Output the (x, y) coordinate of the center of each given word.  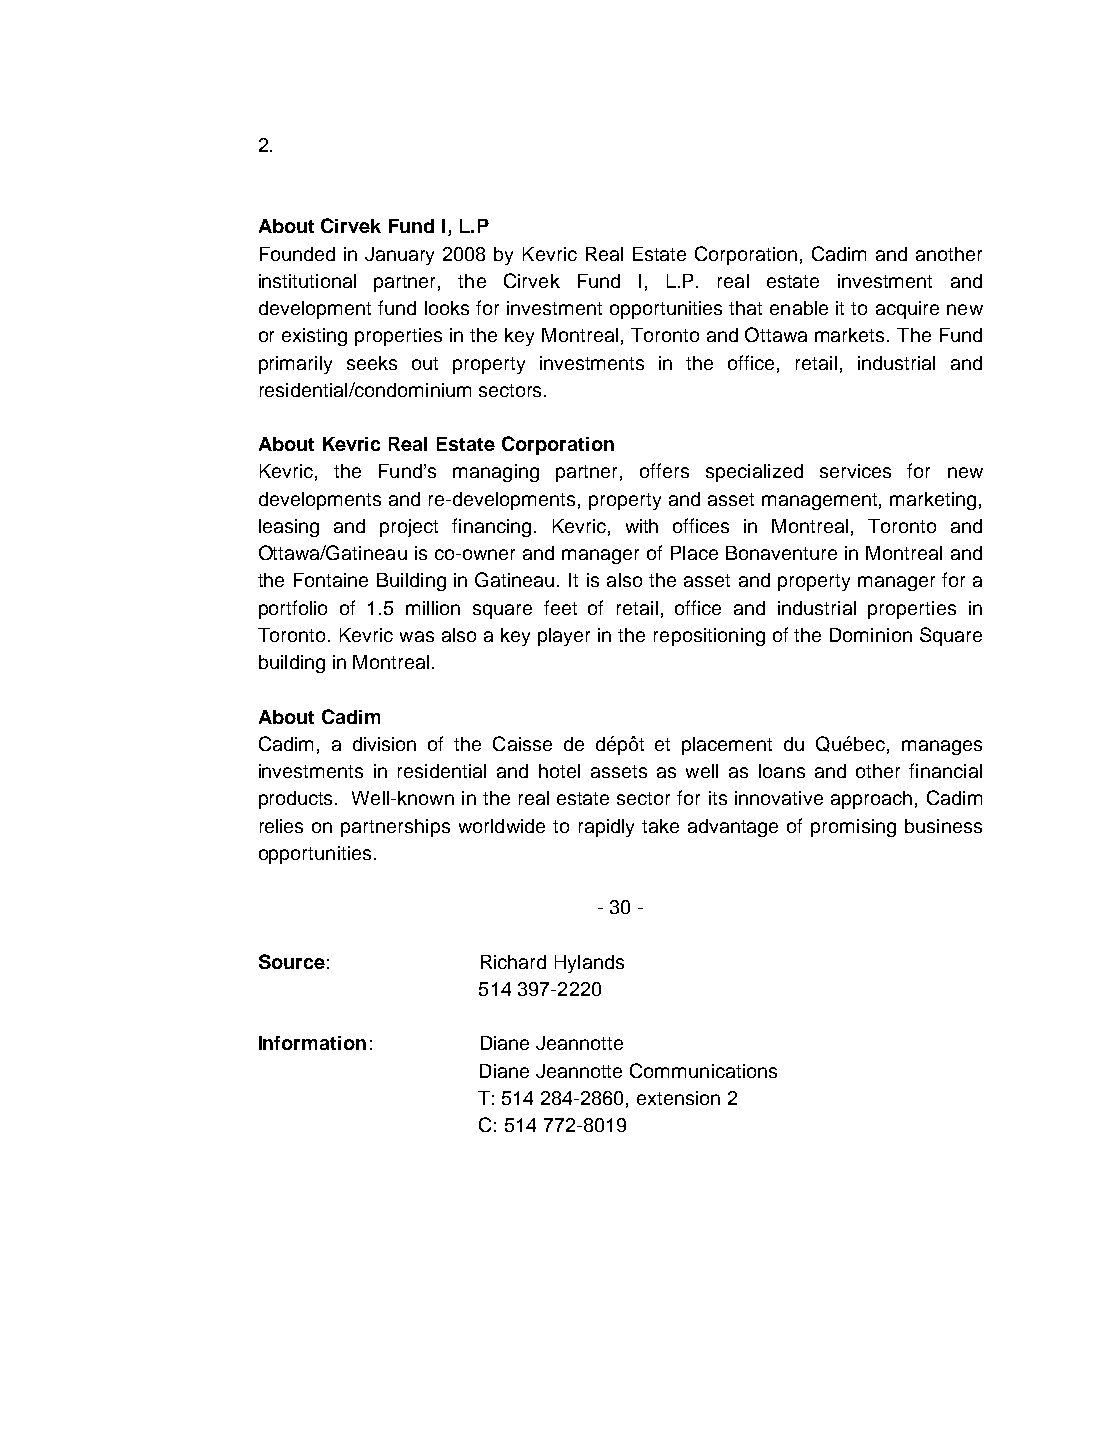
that (745, 308)
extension (678, 1098)
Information (312, 1043)
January (399, 256)
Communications (703, 1070)
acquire (907, 310)
